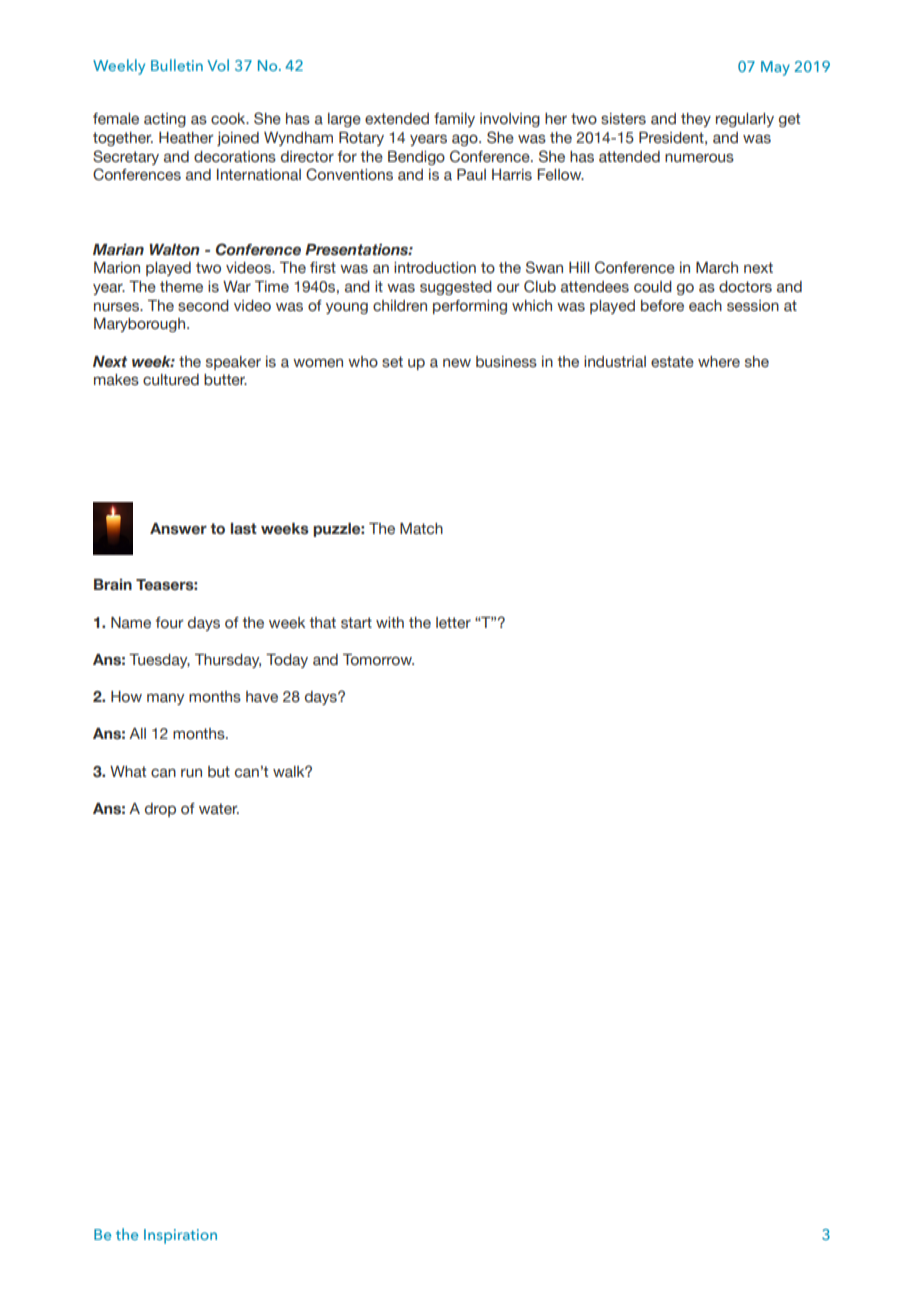 Image resolution: width=924 pixels, height=1308 pixels. Describe the element at coordinates (421, 529) in the page. I see `Match` at that location.
